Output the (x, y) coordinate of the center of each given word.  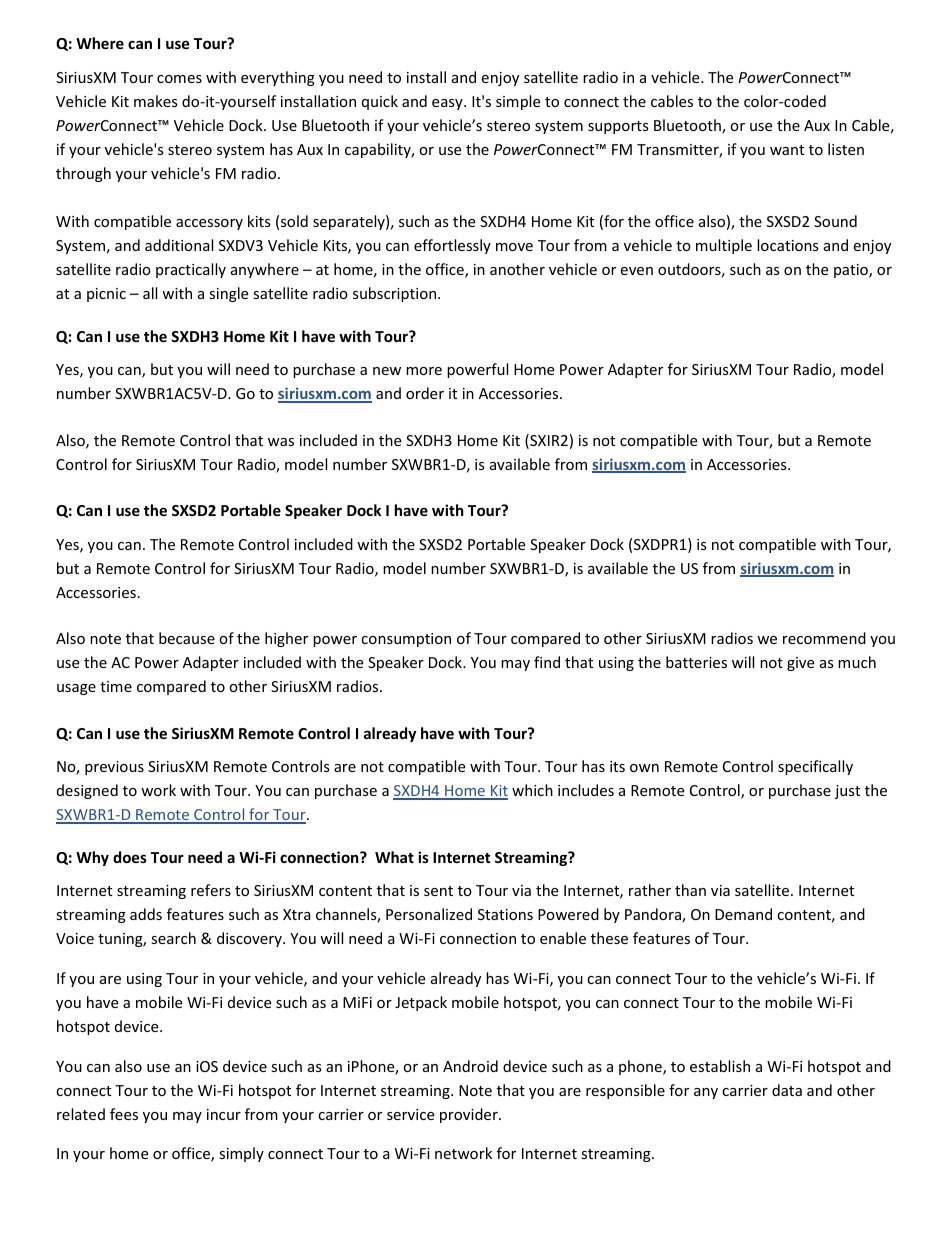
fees (124, 1114)
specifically (815, 767)
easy (448, 104)
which (532, 790)
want (787, 150)
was (281, 442)
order (425, 393)
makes (156, 101)
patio (852, 271)
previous (114, 768)
